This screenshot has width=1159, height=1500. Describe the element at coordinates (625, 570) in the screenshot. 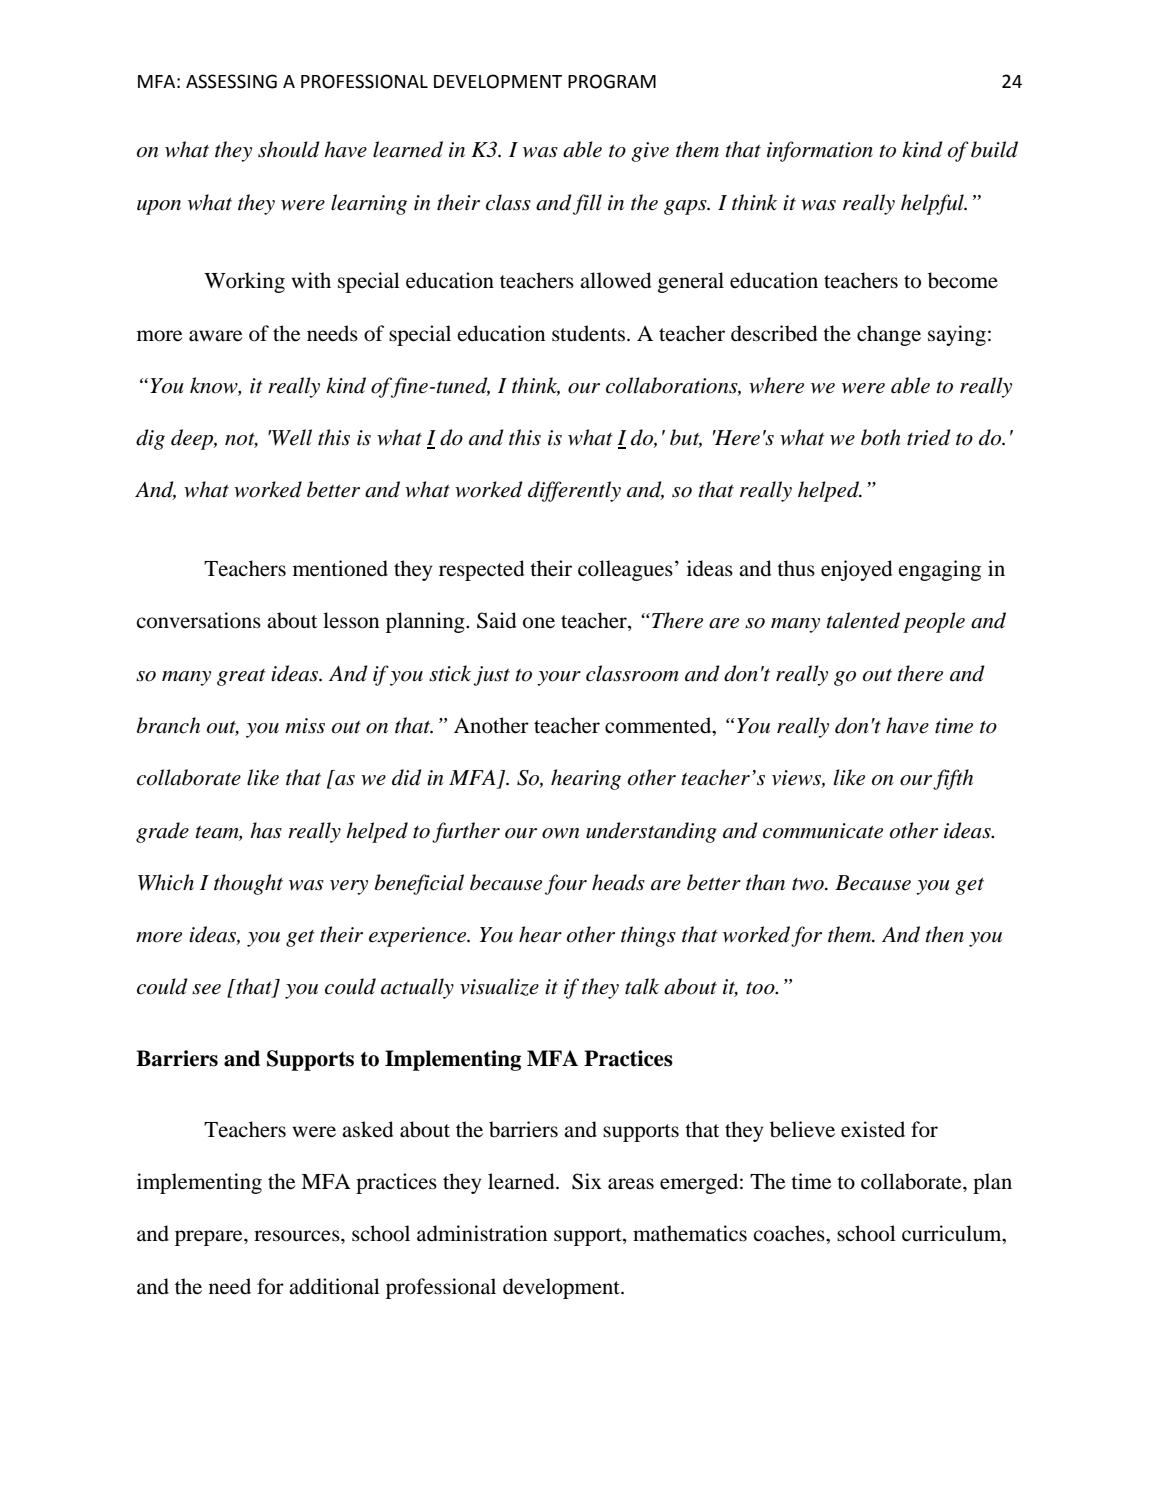

I see `colleagues` at that location.
